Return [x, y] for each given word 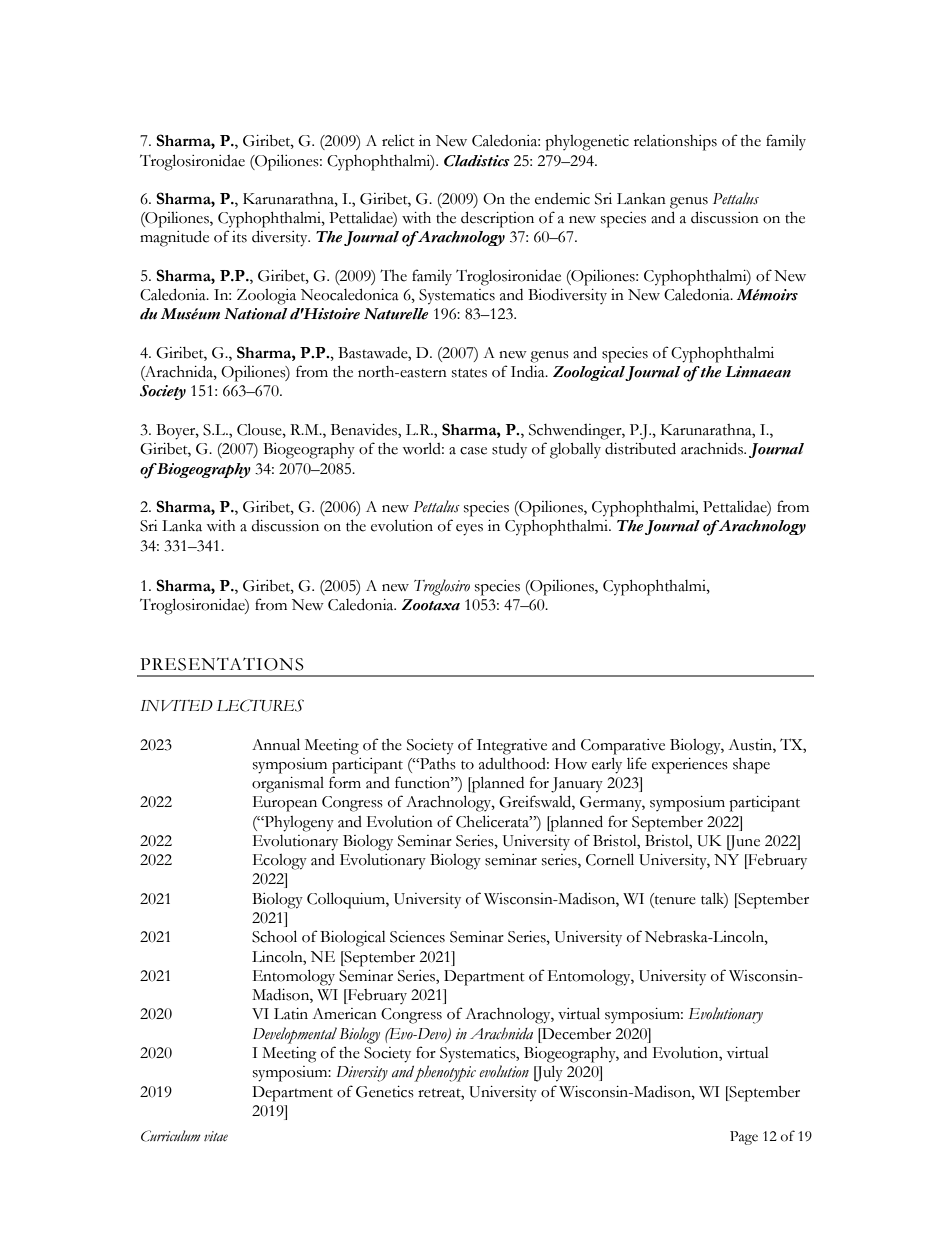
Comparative [623, 747]
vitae [216, 1136]
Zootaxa [431, 605]
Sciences [417, 937]
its [239, 237]
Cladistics [477, 161]
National [256, 314]
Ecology [280, 862]
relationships [675, 142]
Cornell [610, 859]
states [469, 373]
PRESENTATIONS [222, 664]
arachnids [713, 448]
